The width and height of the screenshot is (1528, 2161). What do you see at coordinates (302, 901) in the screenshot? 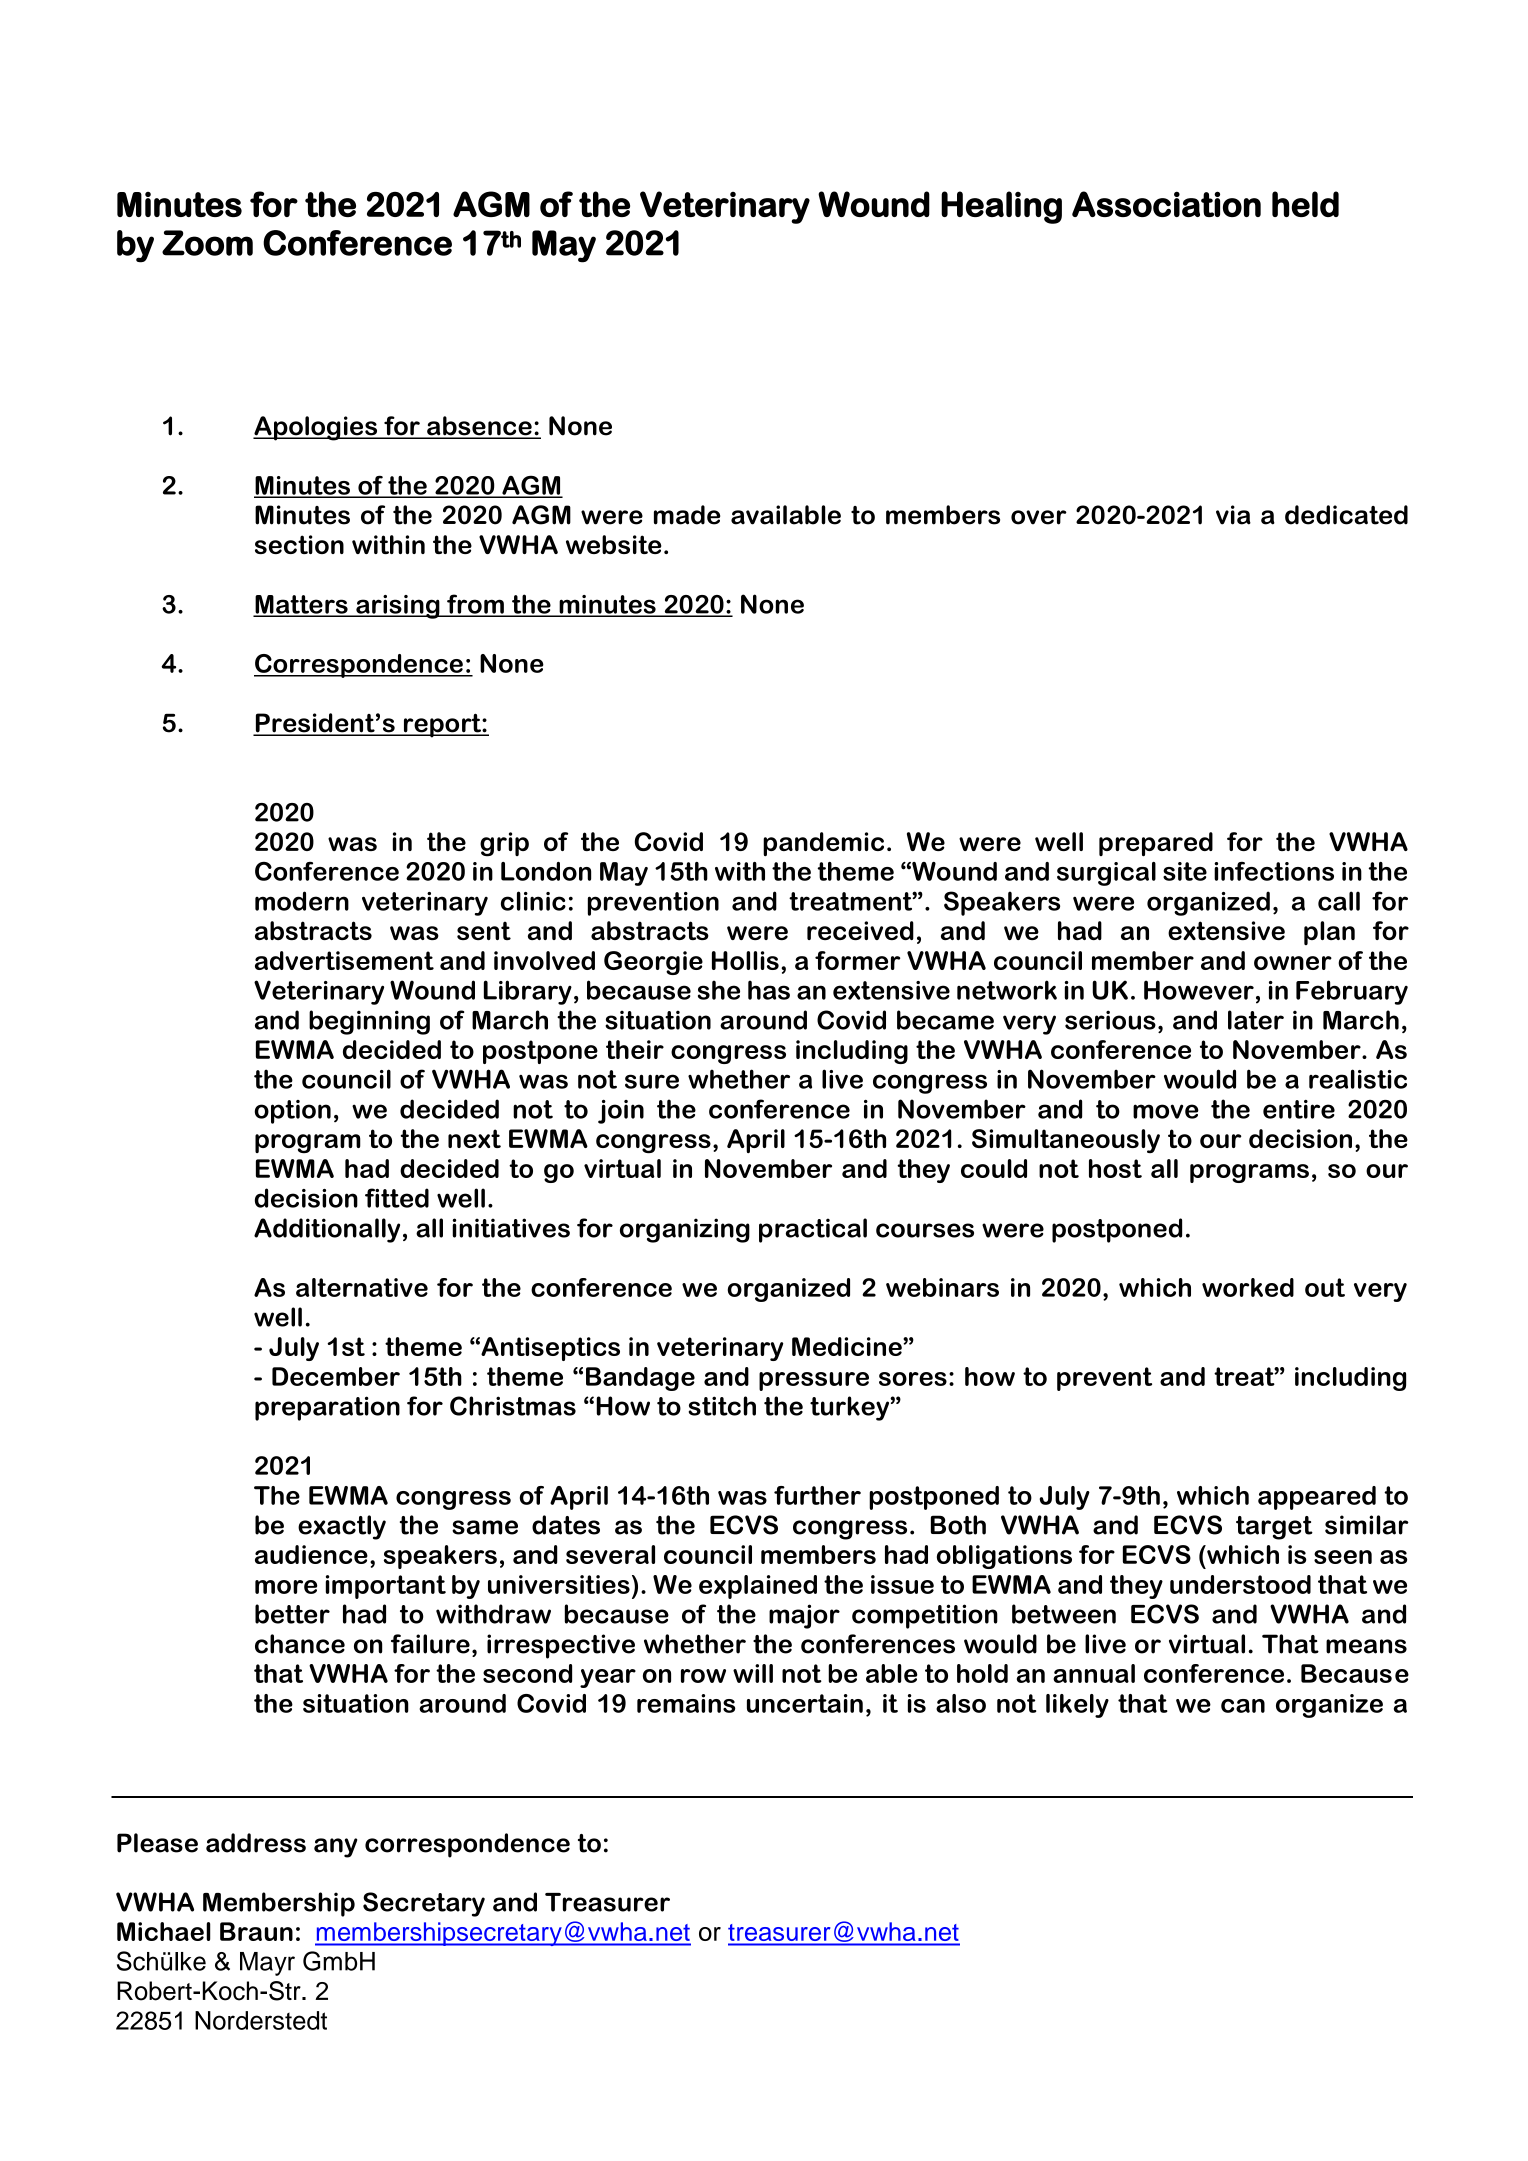
I see `modern` at bounding box center [302, 901].
